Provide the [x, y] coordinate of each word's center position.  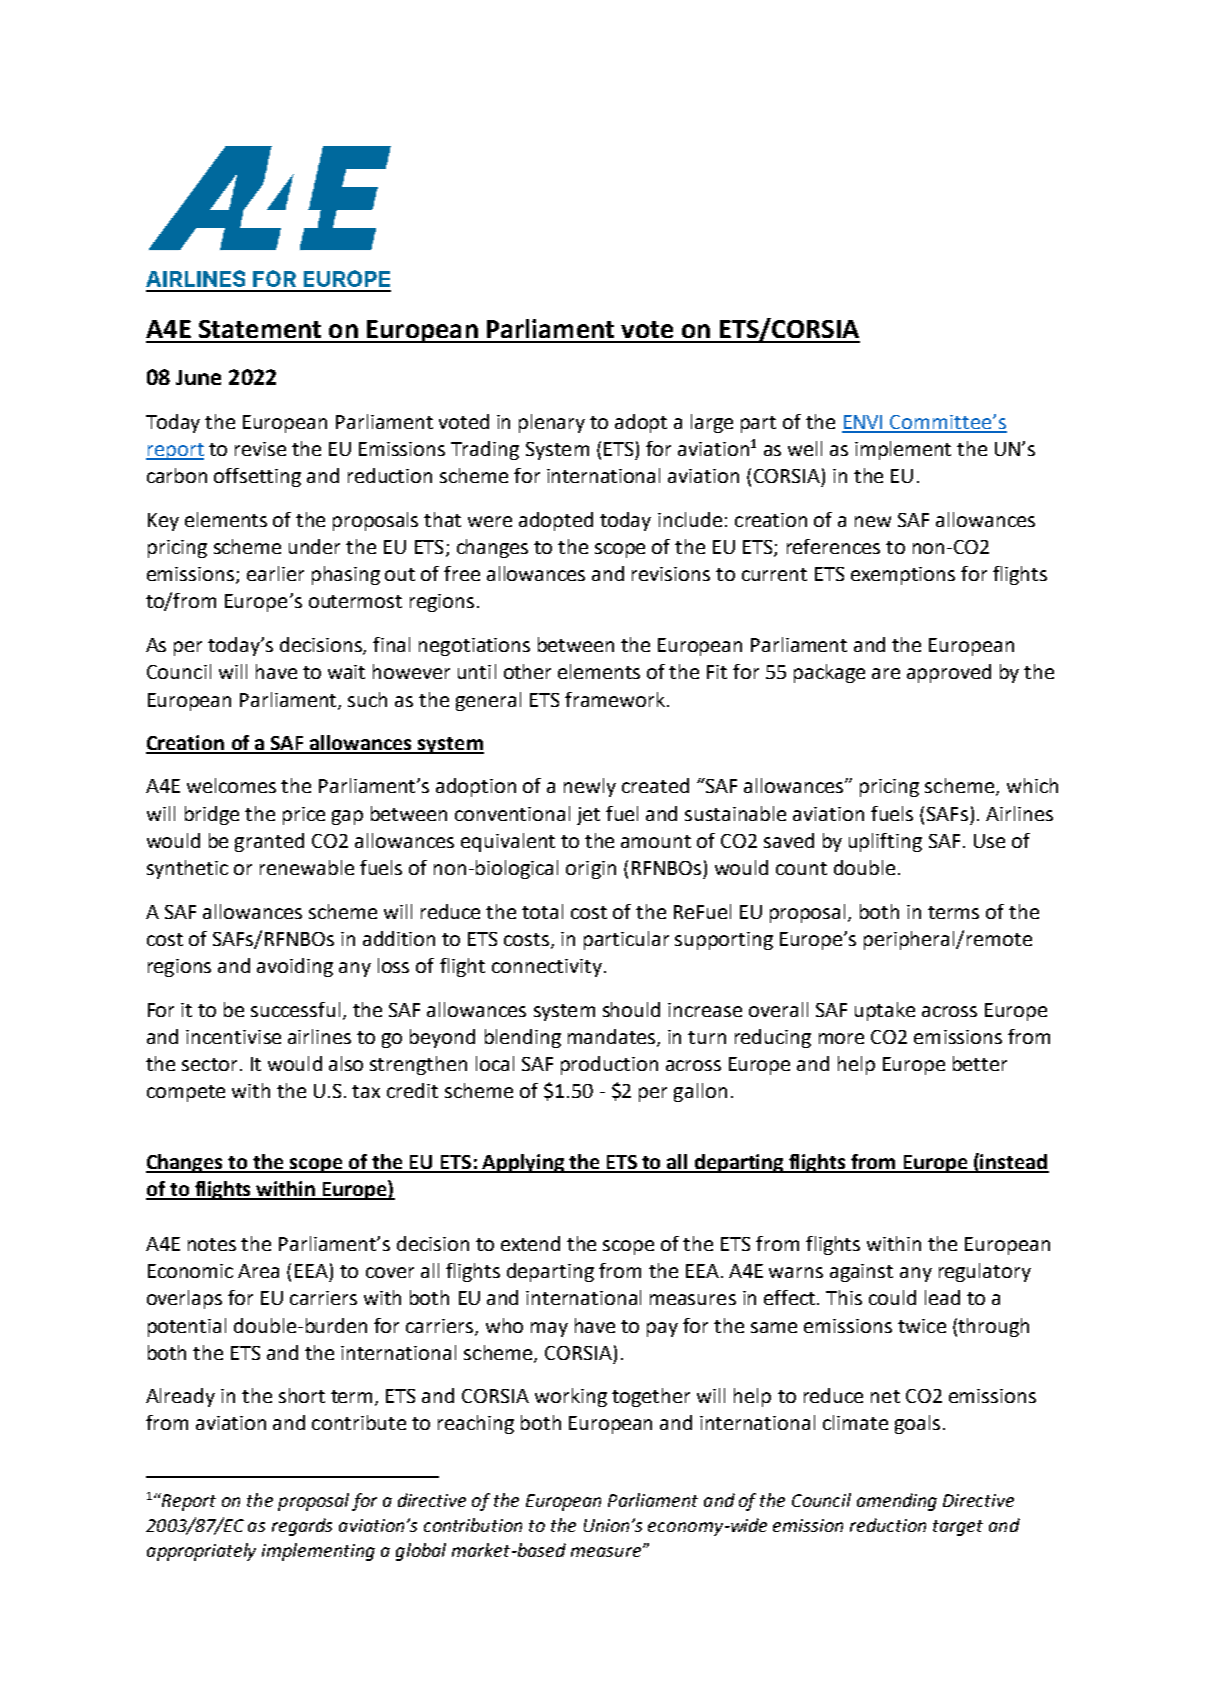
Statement [260, 329]
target [958, 1528]
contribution [473, 1525]
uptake [885, 1011]
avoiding [295, 967]
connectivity [547, 968]
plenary [552, 423]
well [805, 448]
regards [302, 1527]
